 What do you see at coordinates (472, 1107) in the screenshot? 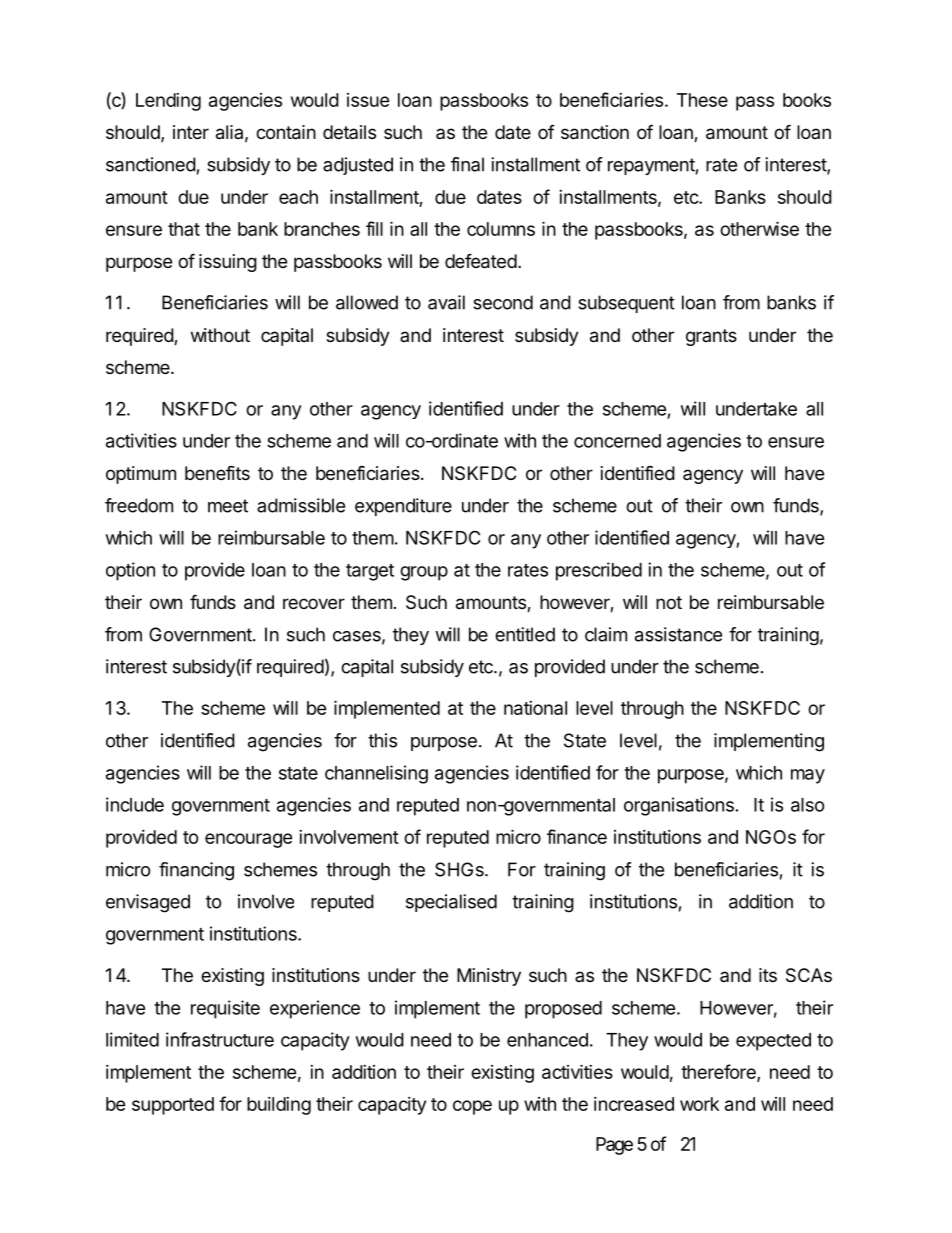
I see `cope` at bounding box center [472, 1107].
